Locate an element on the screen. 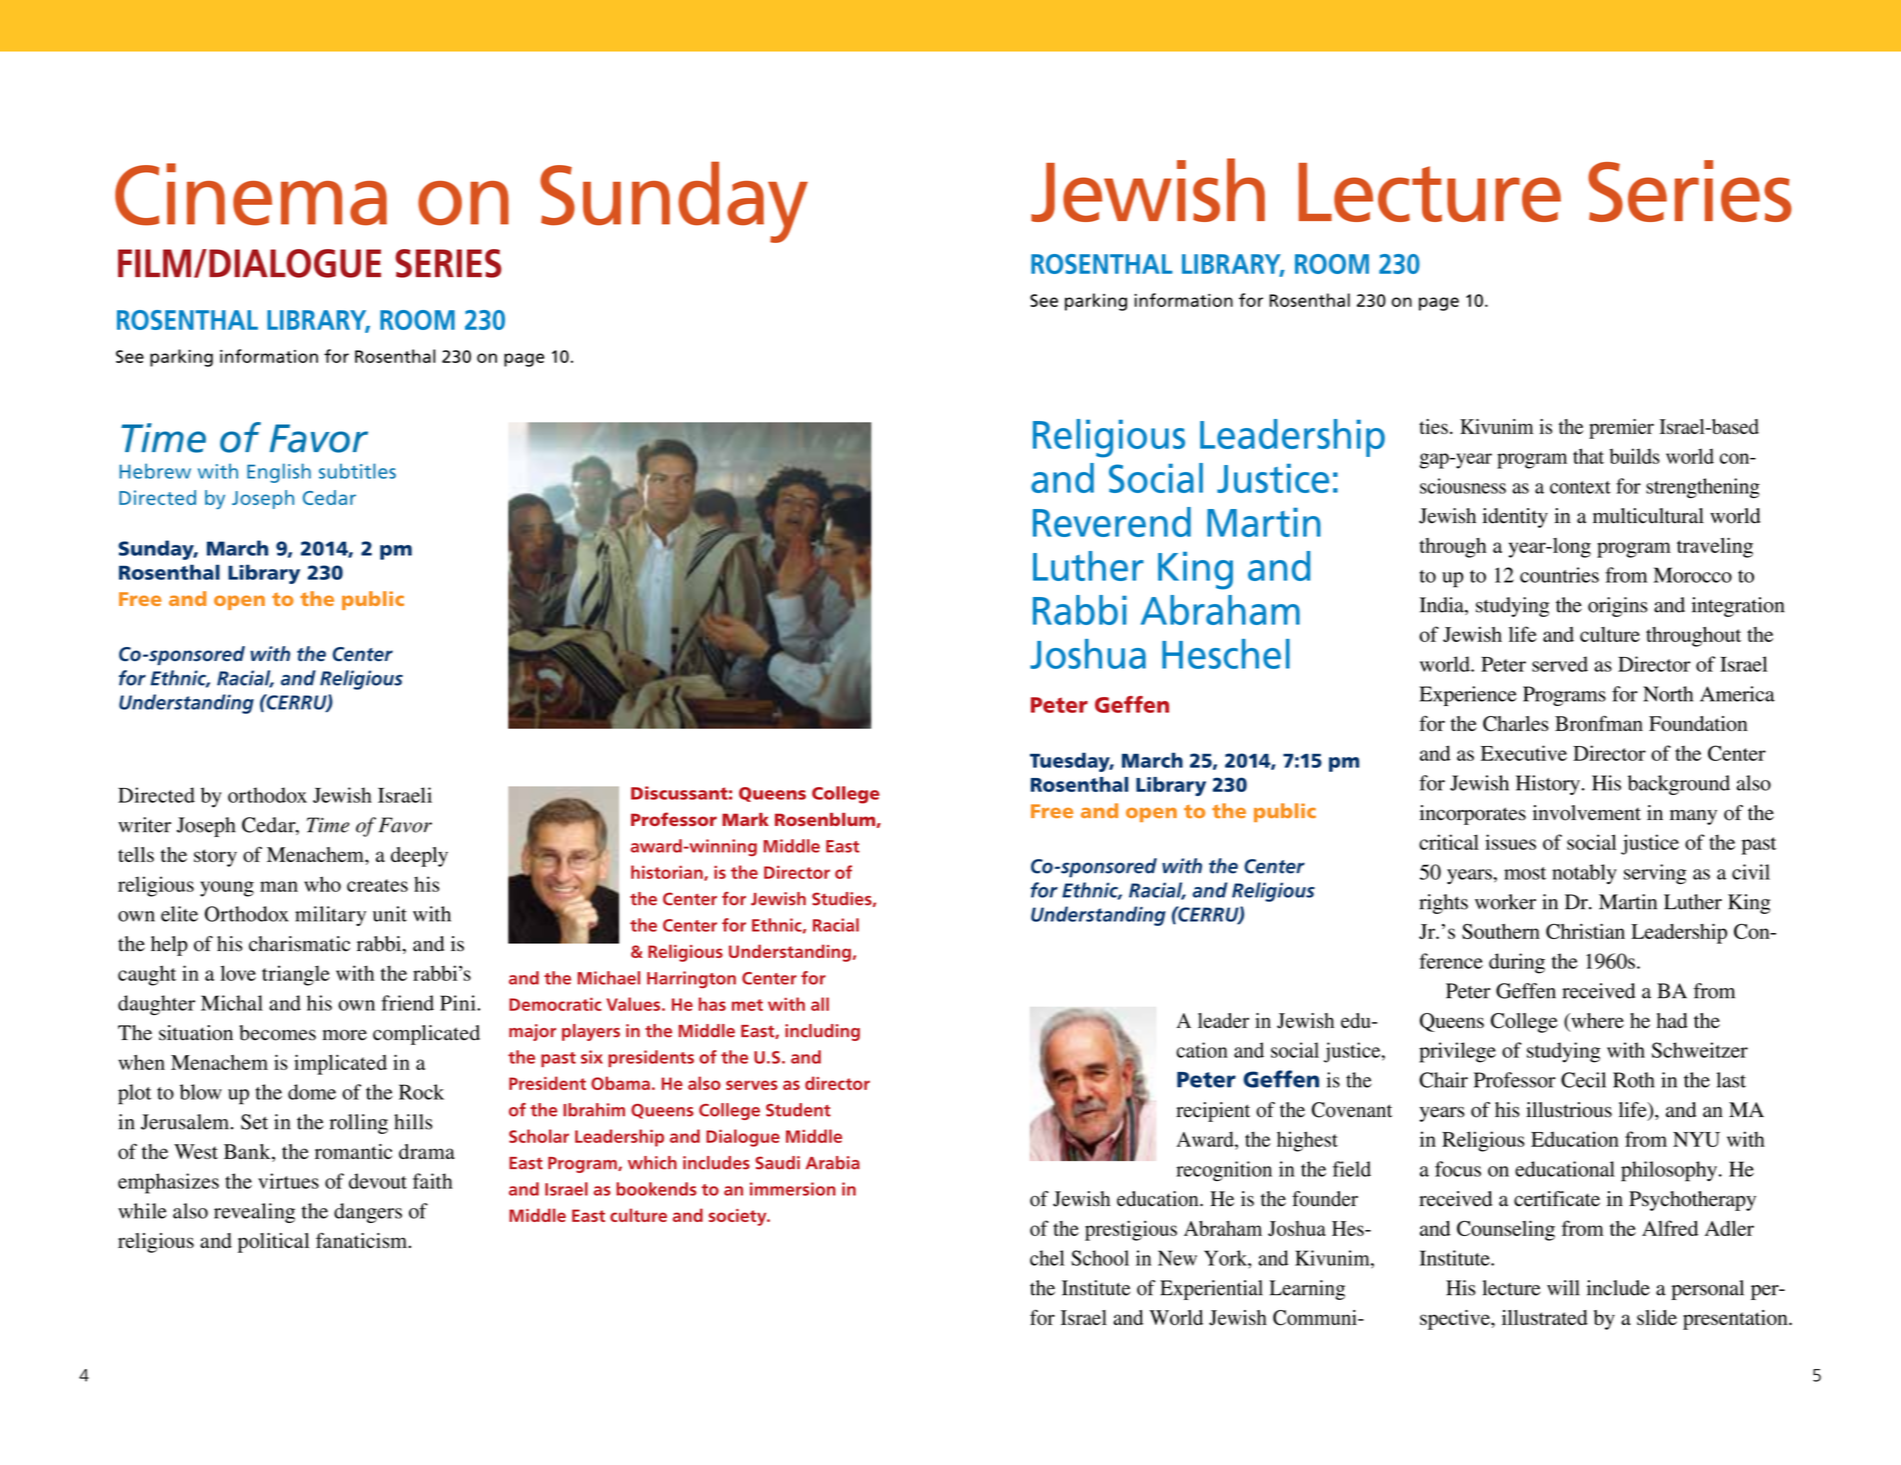  dome is located at coordinates (312, 1092).
